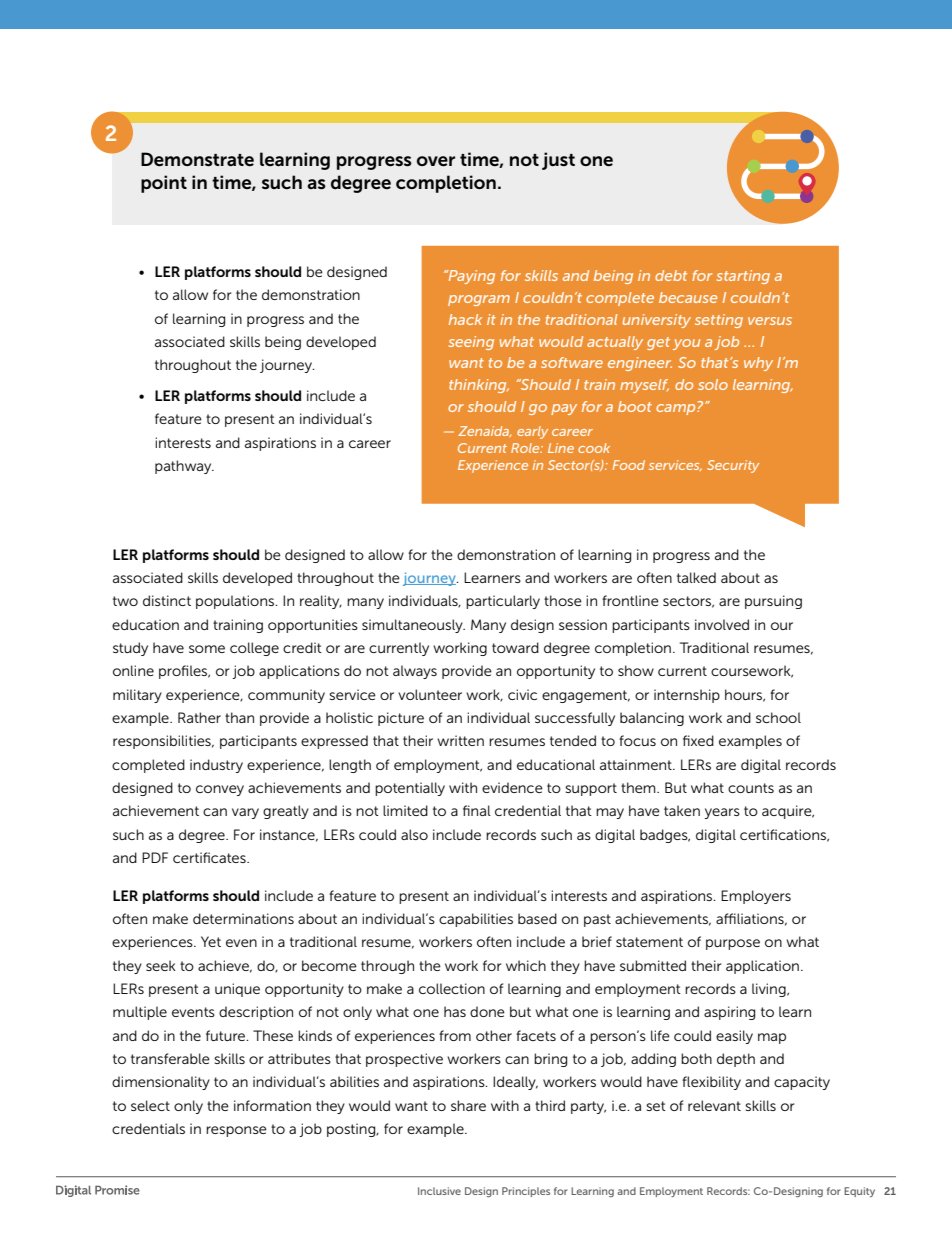 The width and height of the document is (952, 1233). What do you see at coordinates (512, 787) in the document?
I see `evidence` at bounding box center [512, 787].
